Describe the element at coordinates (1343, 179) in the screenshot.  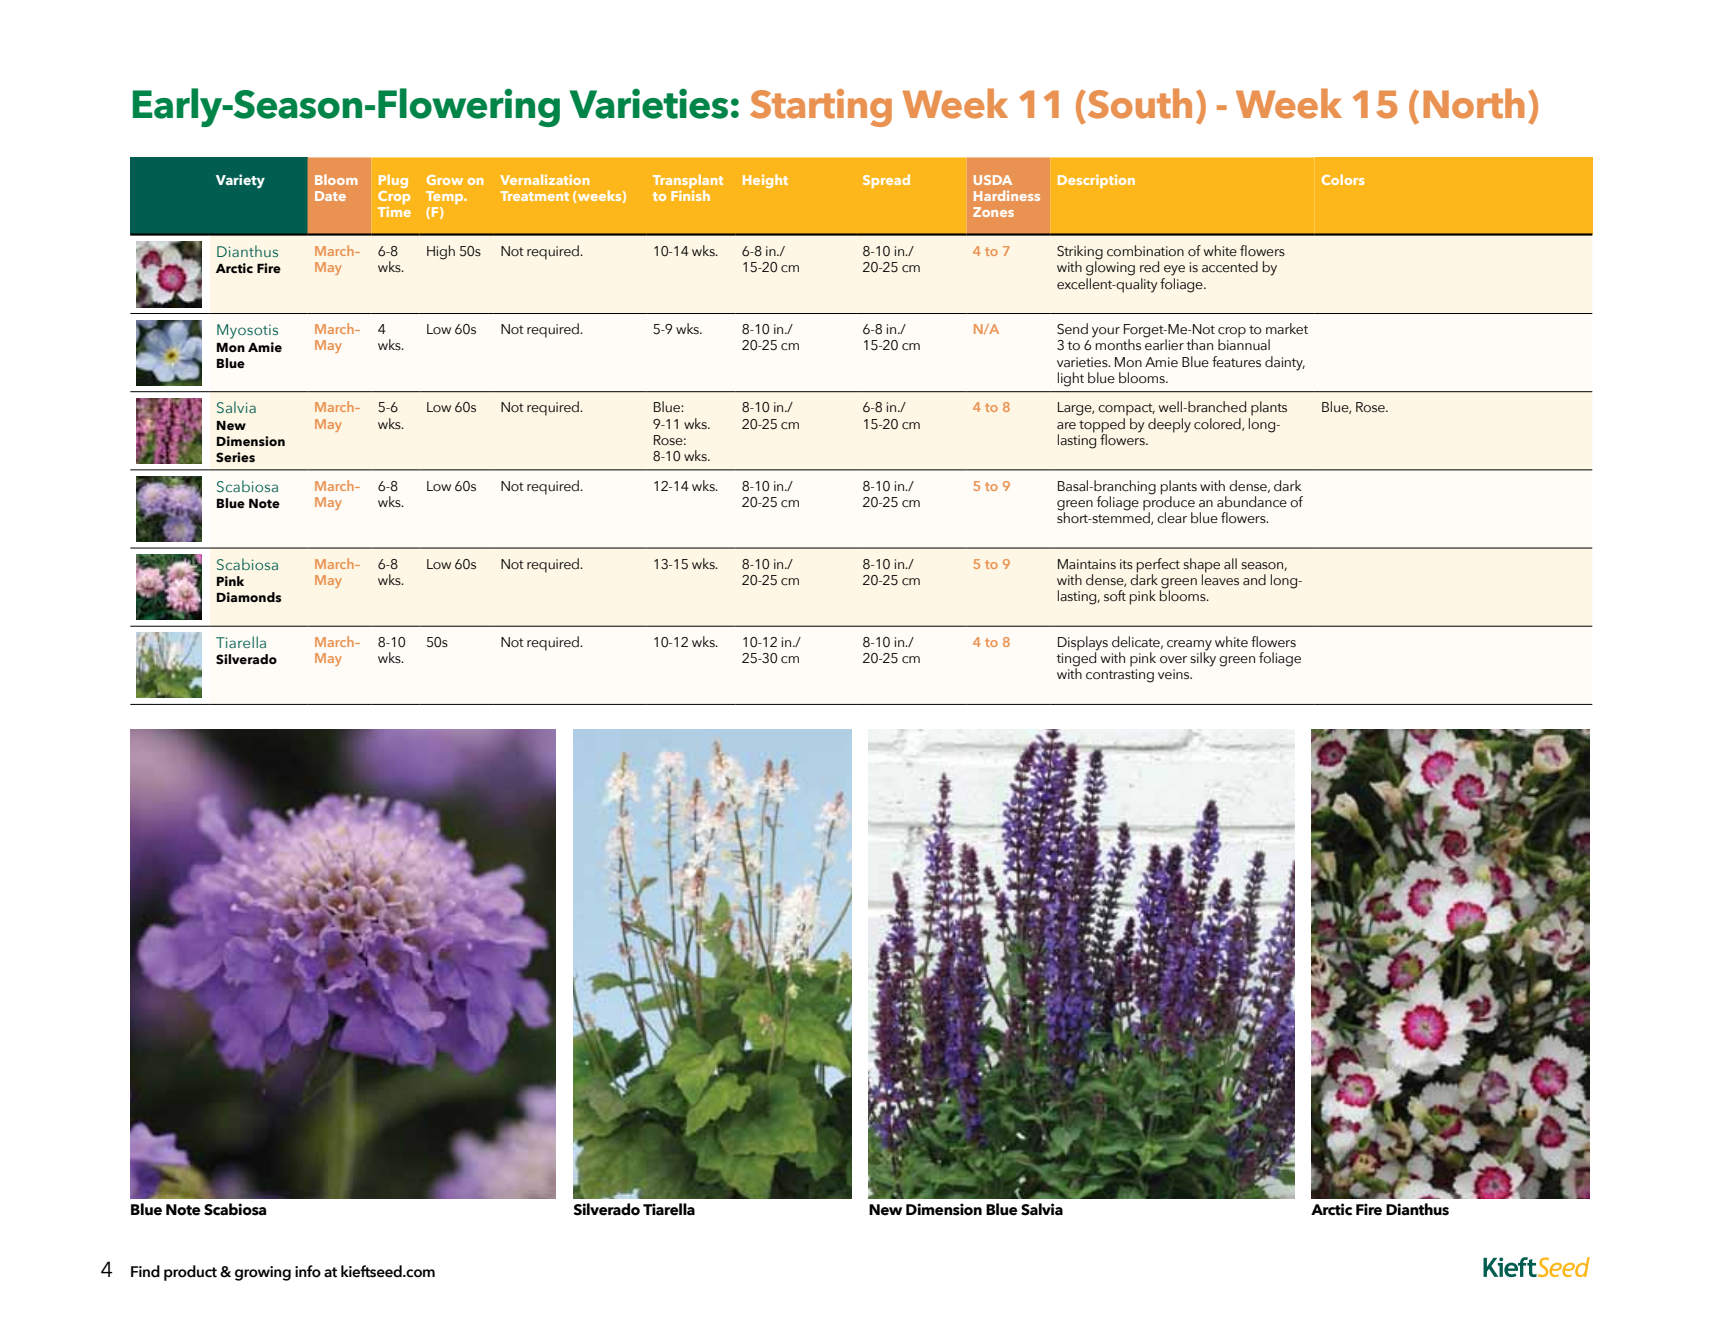
I see `Colors` at that location.
